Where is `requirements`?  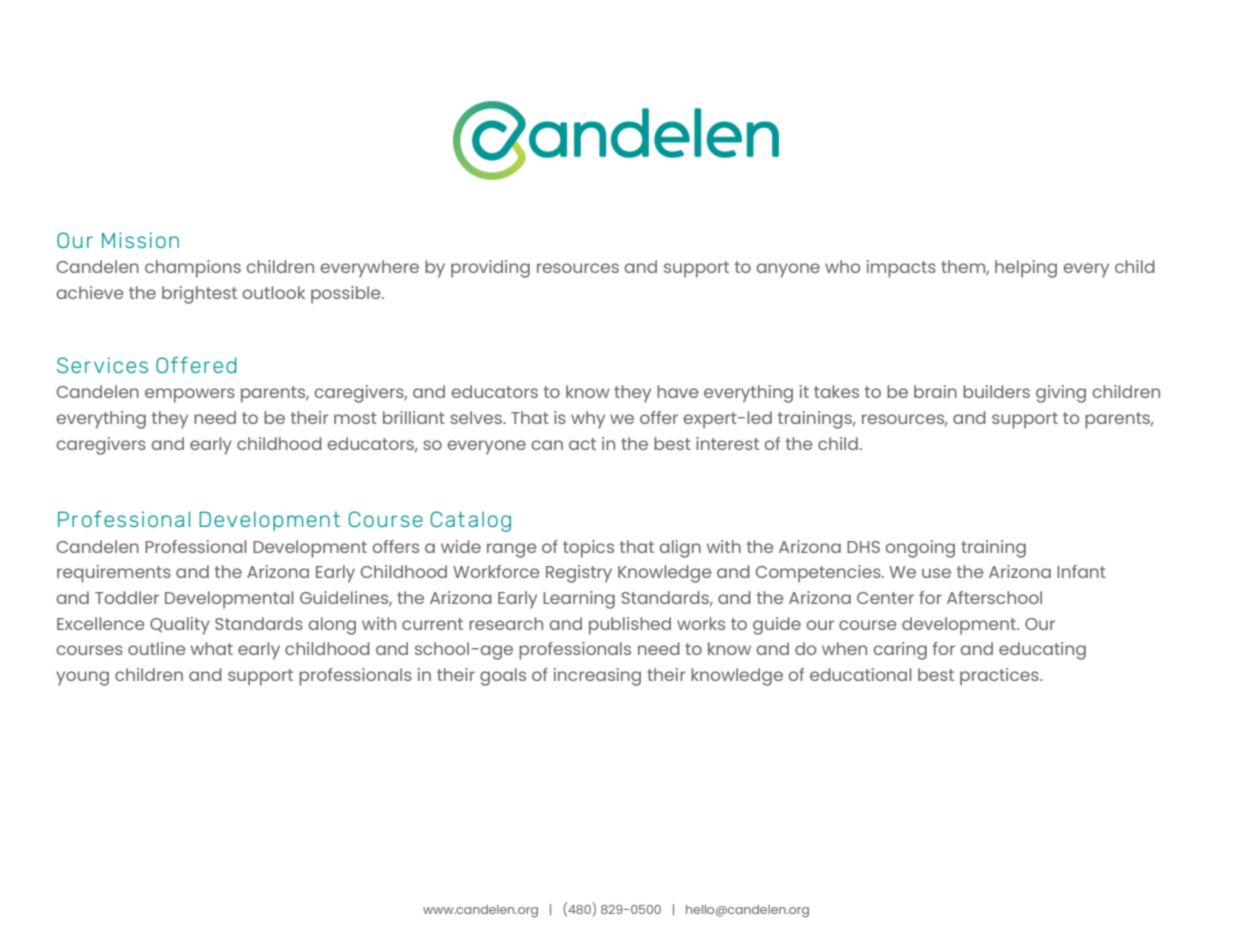 requirements is located at coordinates (114, 574).
